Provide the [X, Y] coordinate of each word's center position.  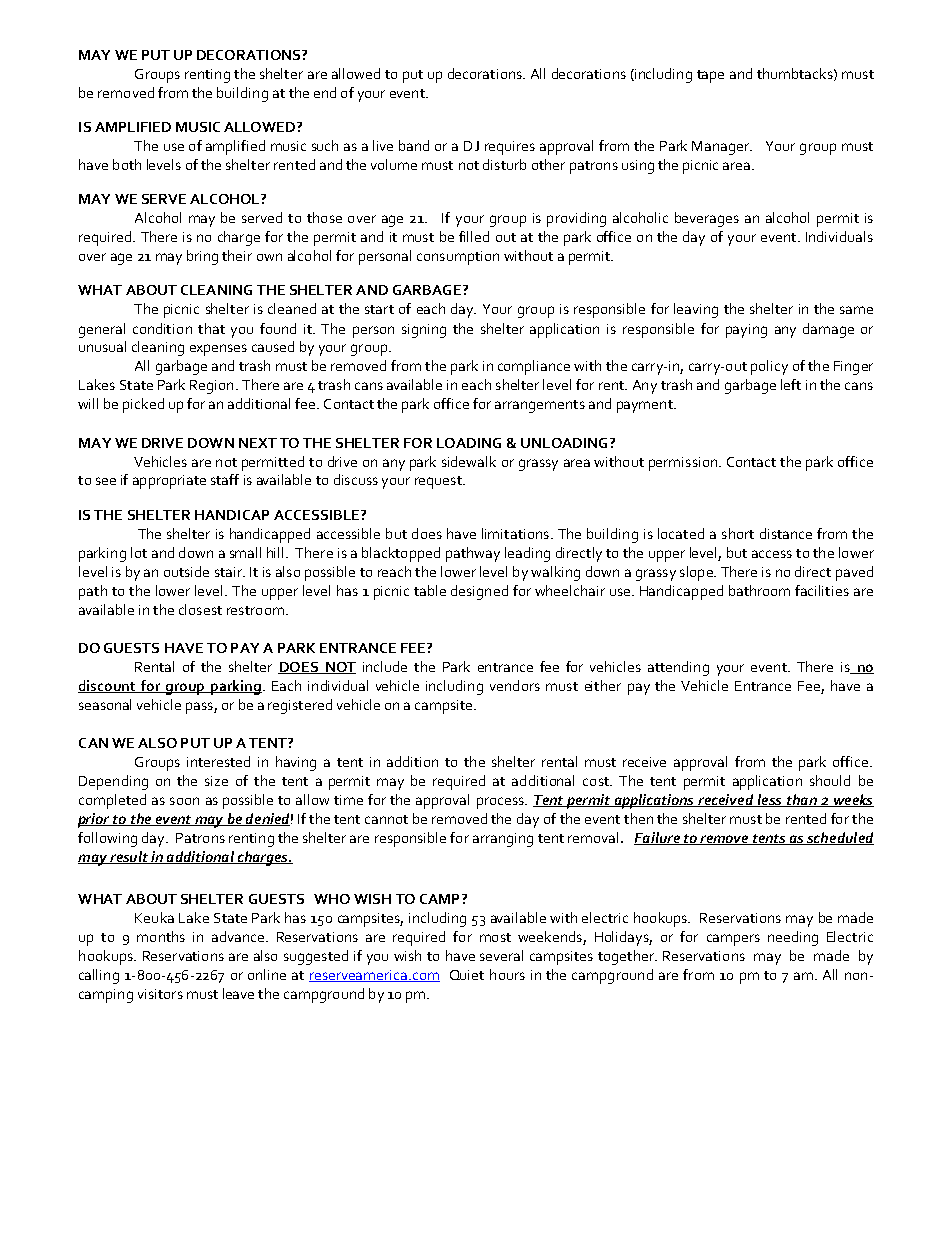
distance [786, 533]
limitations [515, 533]
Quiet [467, 975]
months [161, 936]
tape [710, 76]
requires [510, 148]
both [127, 164]
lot [139, 552]
